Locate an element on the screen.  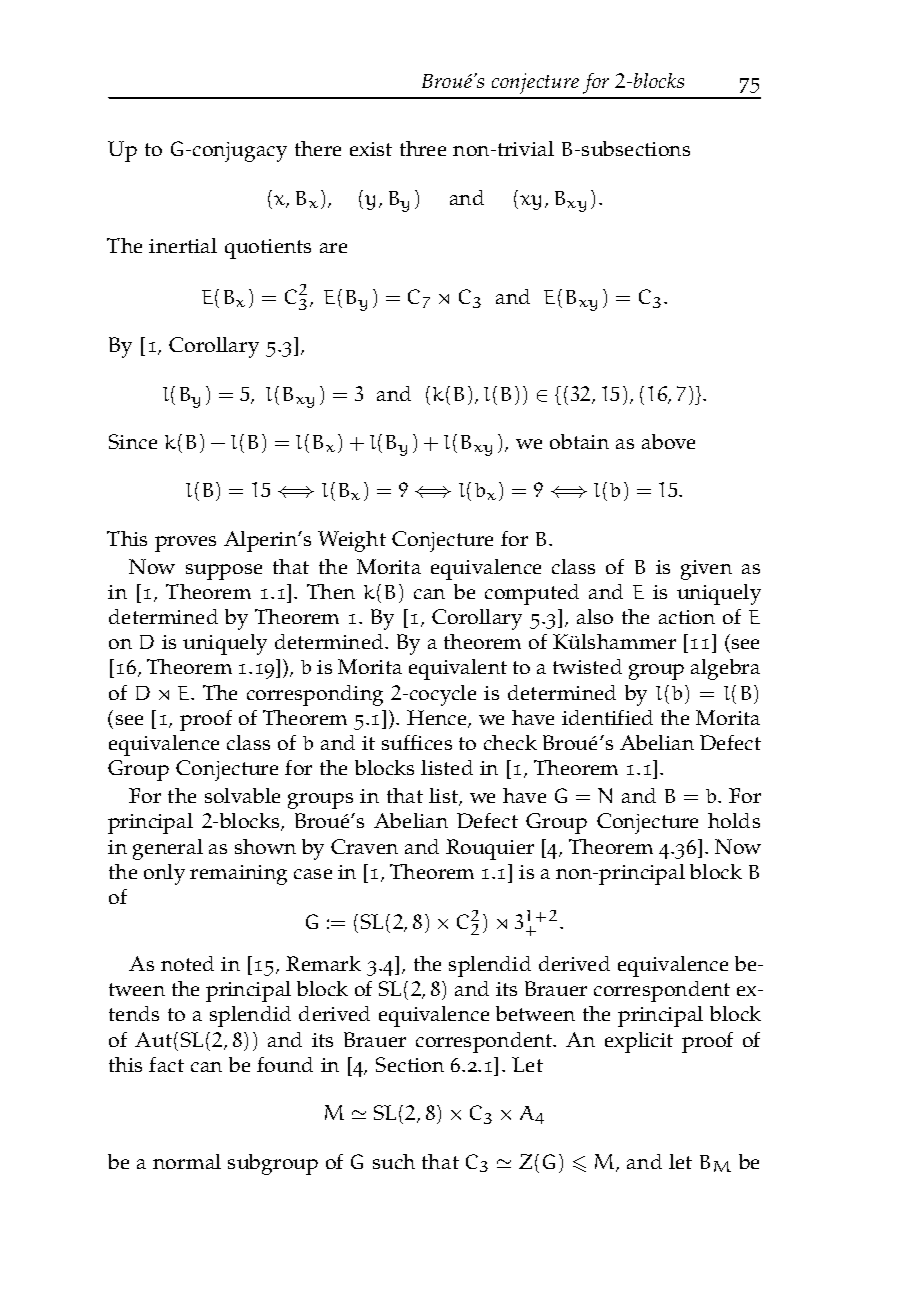
such is located at coordinates (394, 1161).
